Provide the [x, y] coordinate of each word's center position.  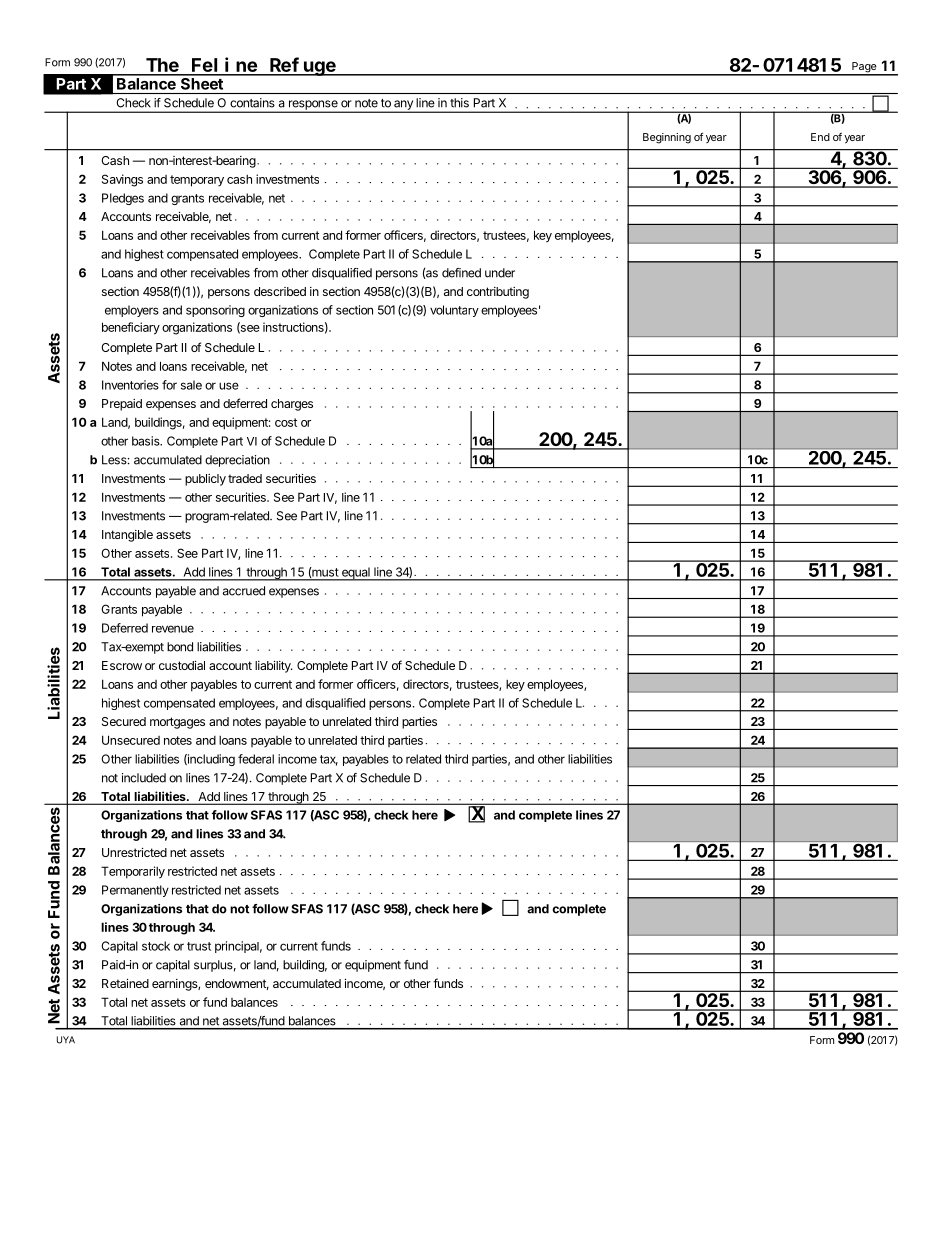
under [500, 273]
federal [256, 759]
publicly [205, 480]
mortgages [177, 723]
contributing [498, 293]
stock [156, 946]
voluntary [454, 311]
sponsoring [215, 311]
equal [356, 574]
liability [274, 667]
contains [252, 103]
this [459, 103]
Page [864, 68]
